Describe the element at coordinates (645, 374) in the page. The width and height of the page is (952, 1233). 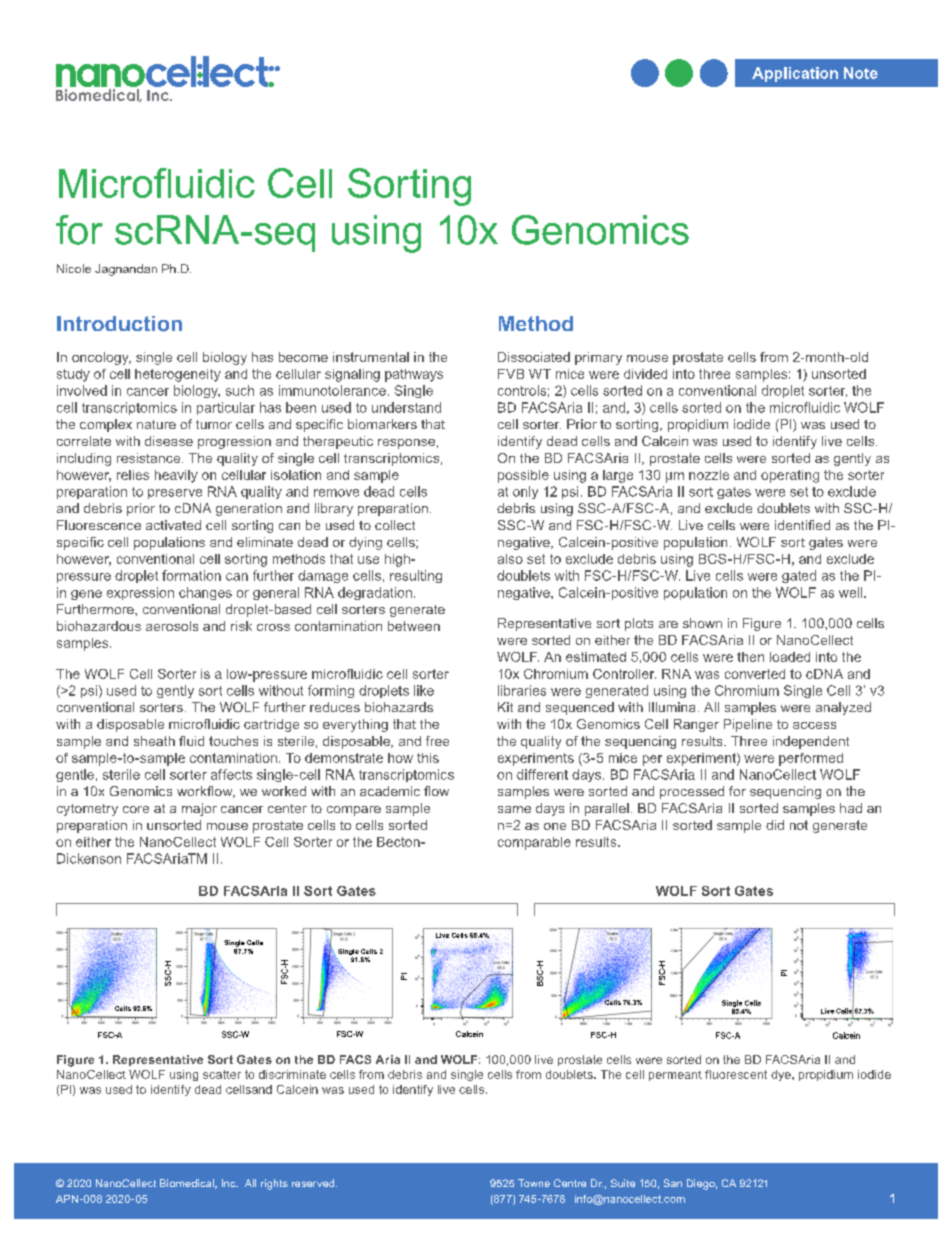
I see `divided` at that location.
